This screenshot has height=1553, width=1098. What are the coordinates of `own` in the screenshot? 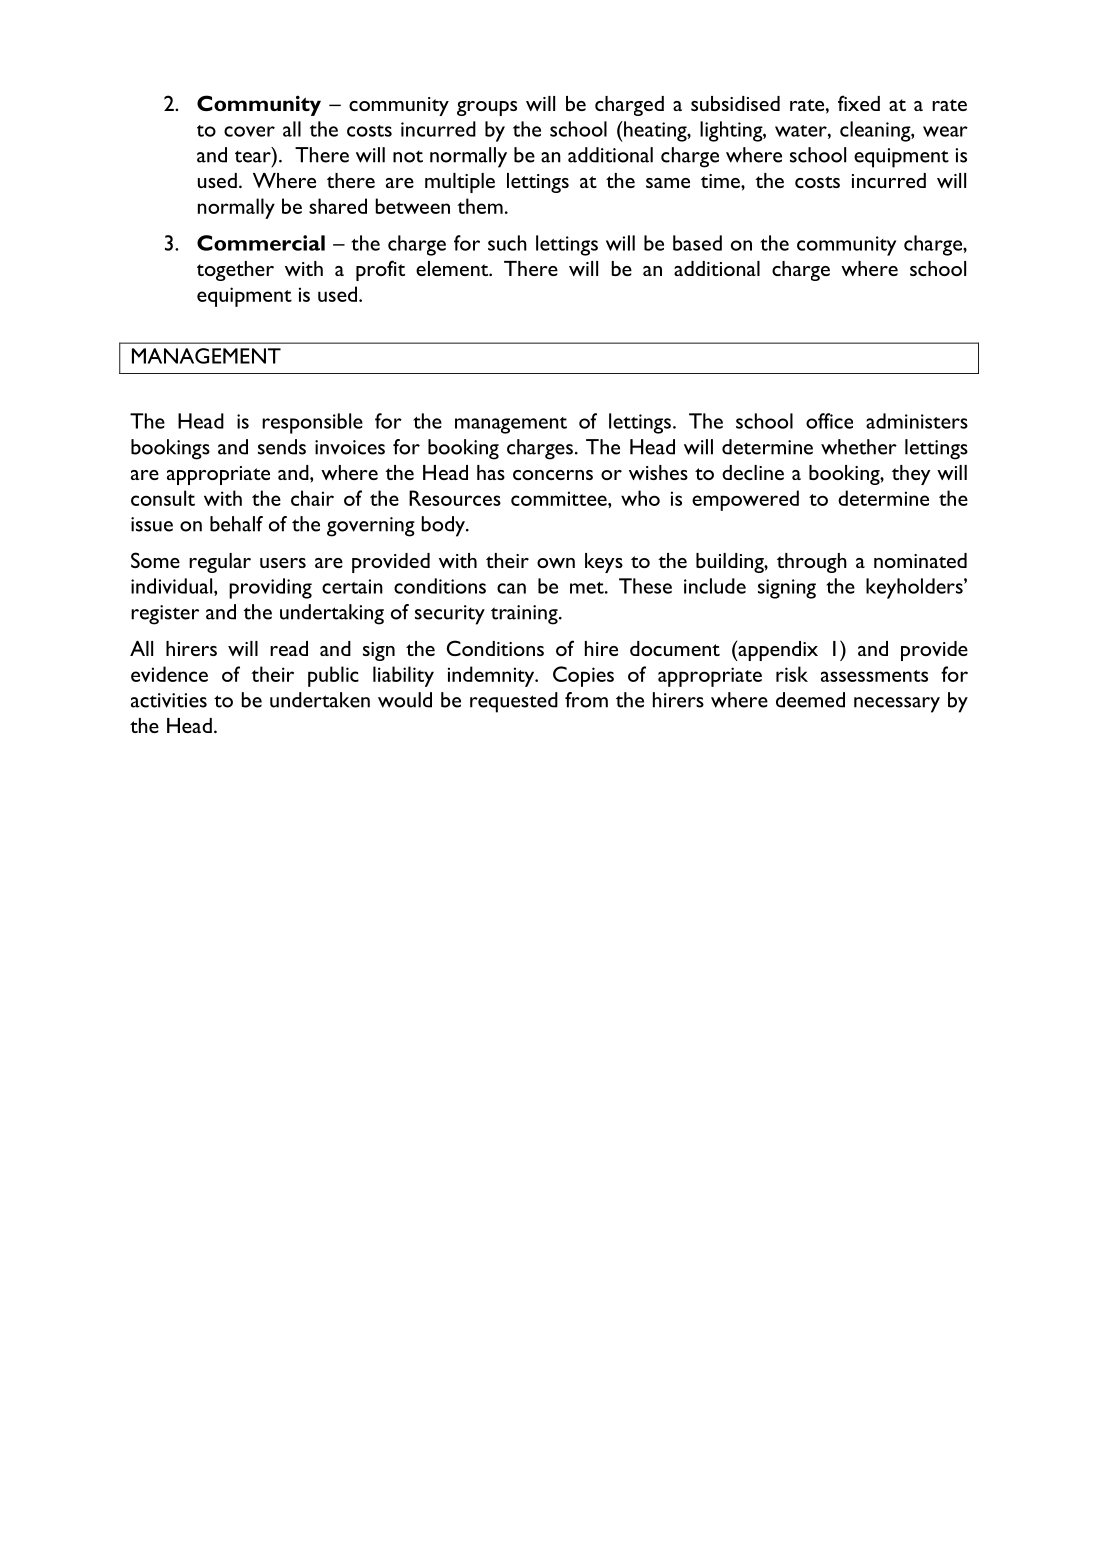 It's located at (556, 563).
